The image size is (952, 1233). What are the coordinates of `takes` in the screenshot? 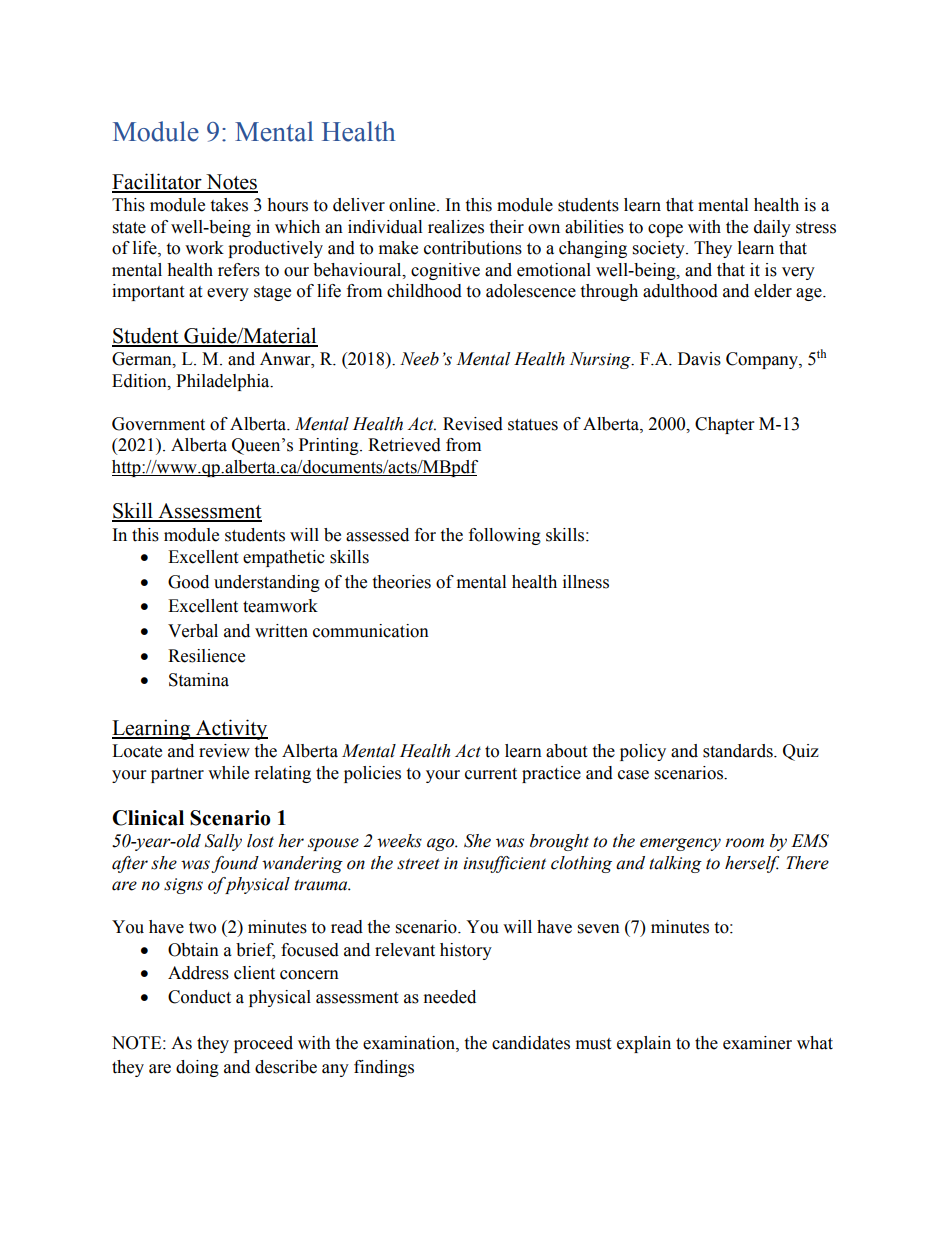 It's located at (229, 205).
